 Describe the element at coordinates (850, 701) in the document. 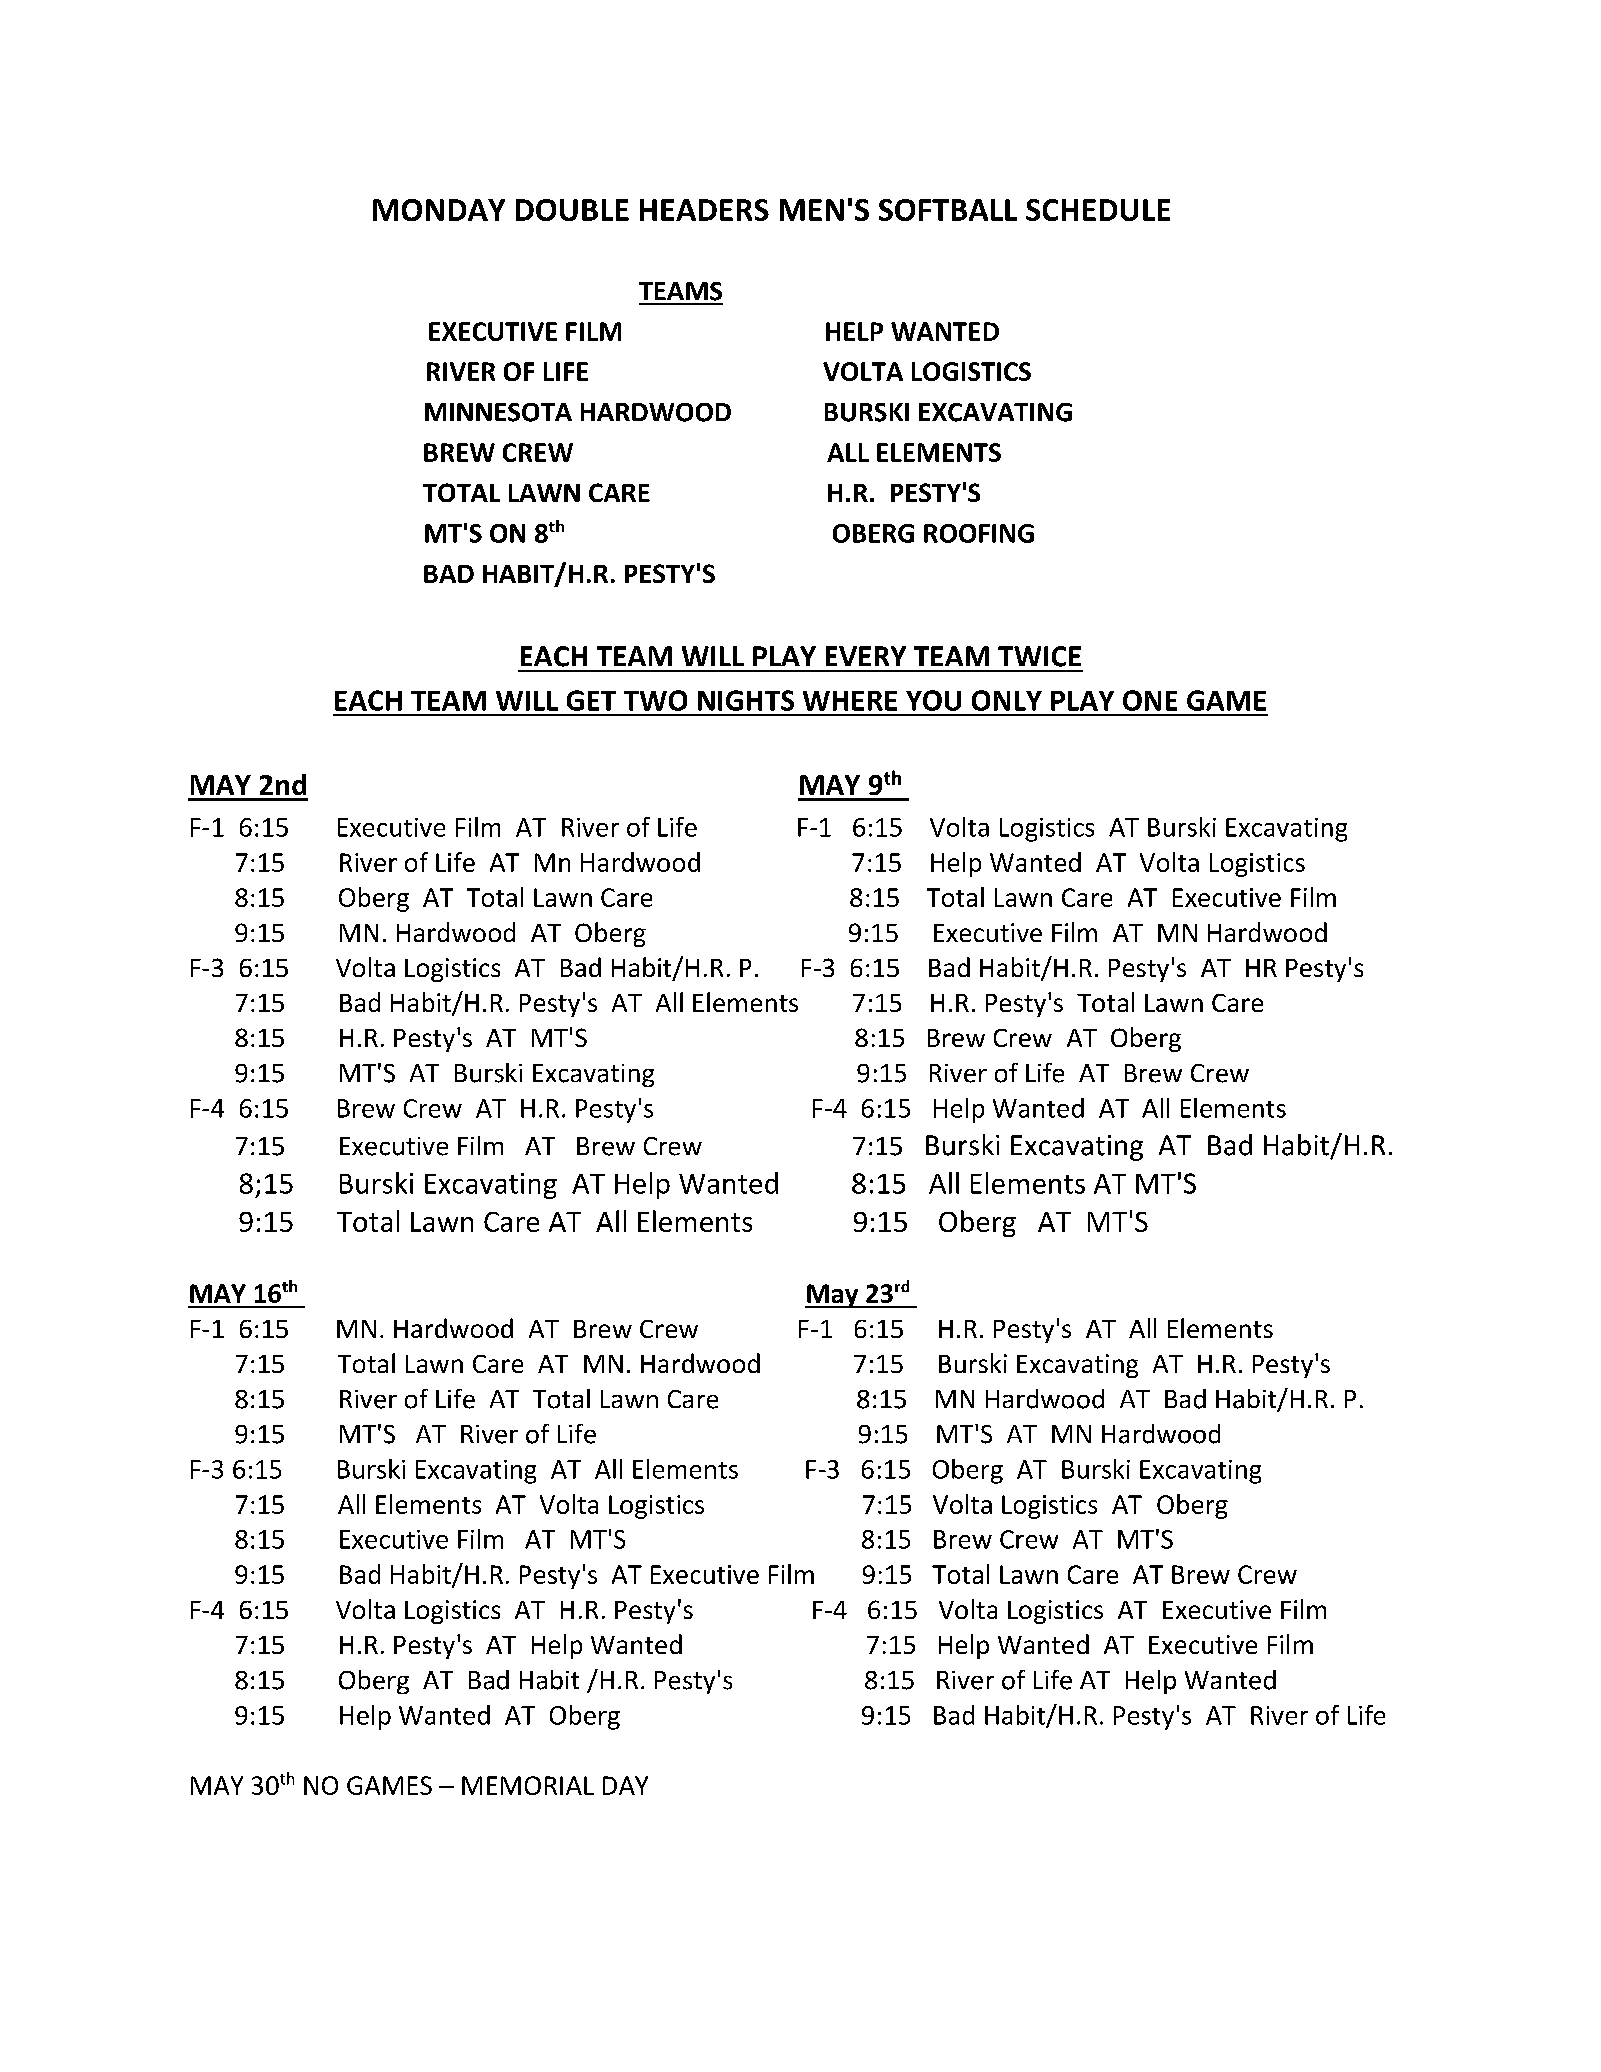

I see `WHERE` at that location.
